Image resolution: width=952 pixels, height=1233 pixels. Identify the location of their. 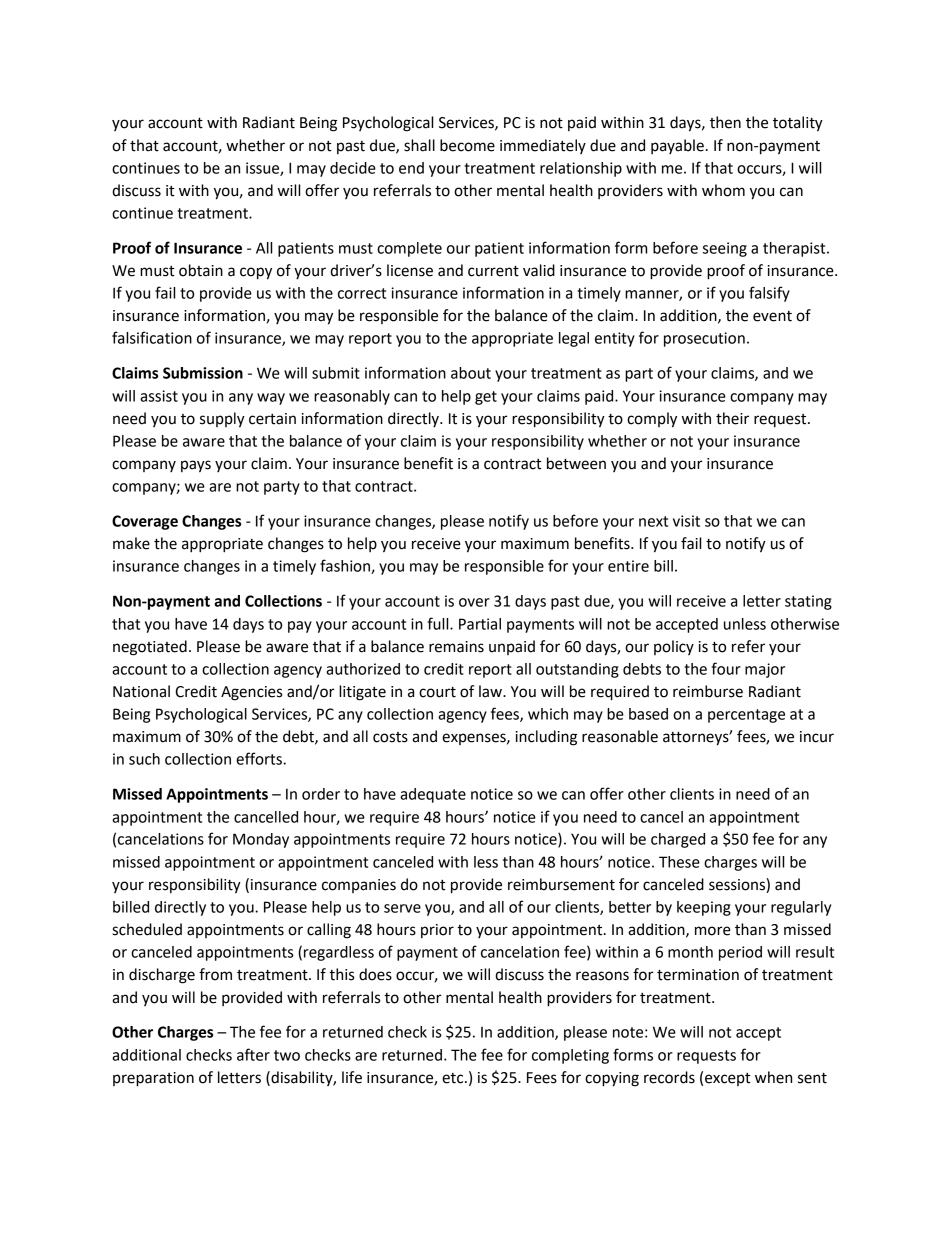
(732, 418).
